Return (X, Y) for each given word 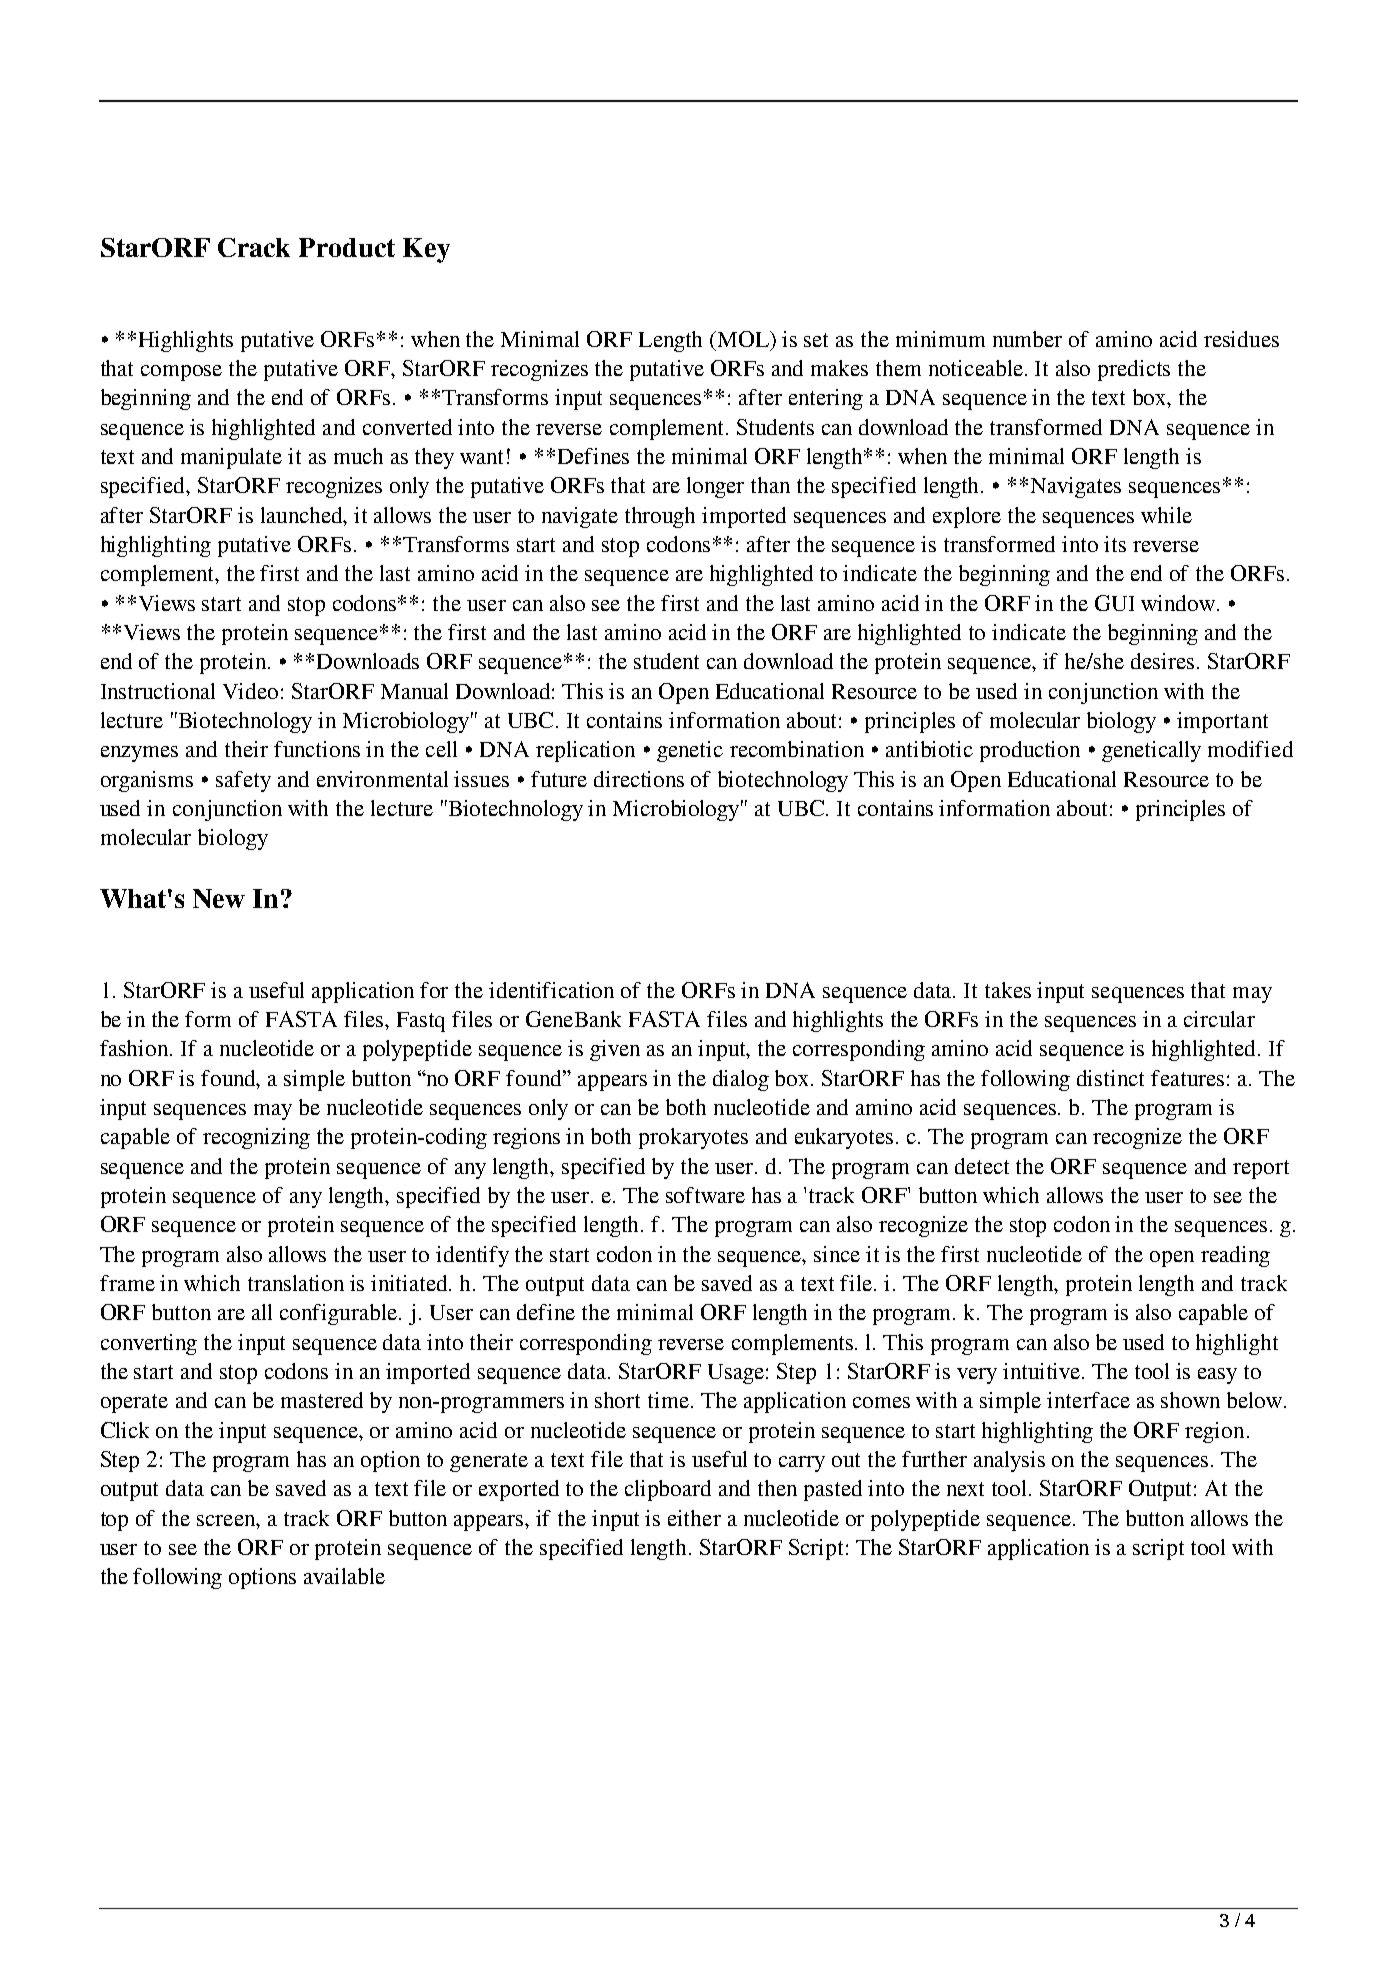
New (219, 898)
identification (551, 990)
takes (1008, 990)
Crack (254, 247)
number (1027, 339)
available (344, 1576)
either (694, 1518)
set (816, 340)
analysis (1009, 1461)
